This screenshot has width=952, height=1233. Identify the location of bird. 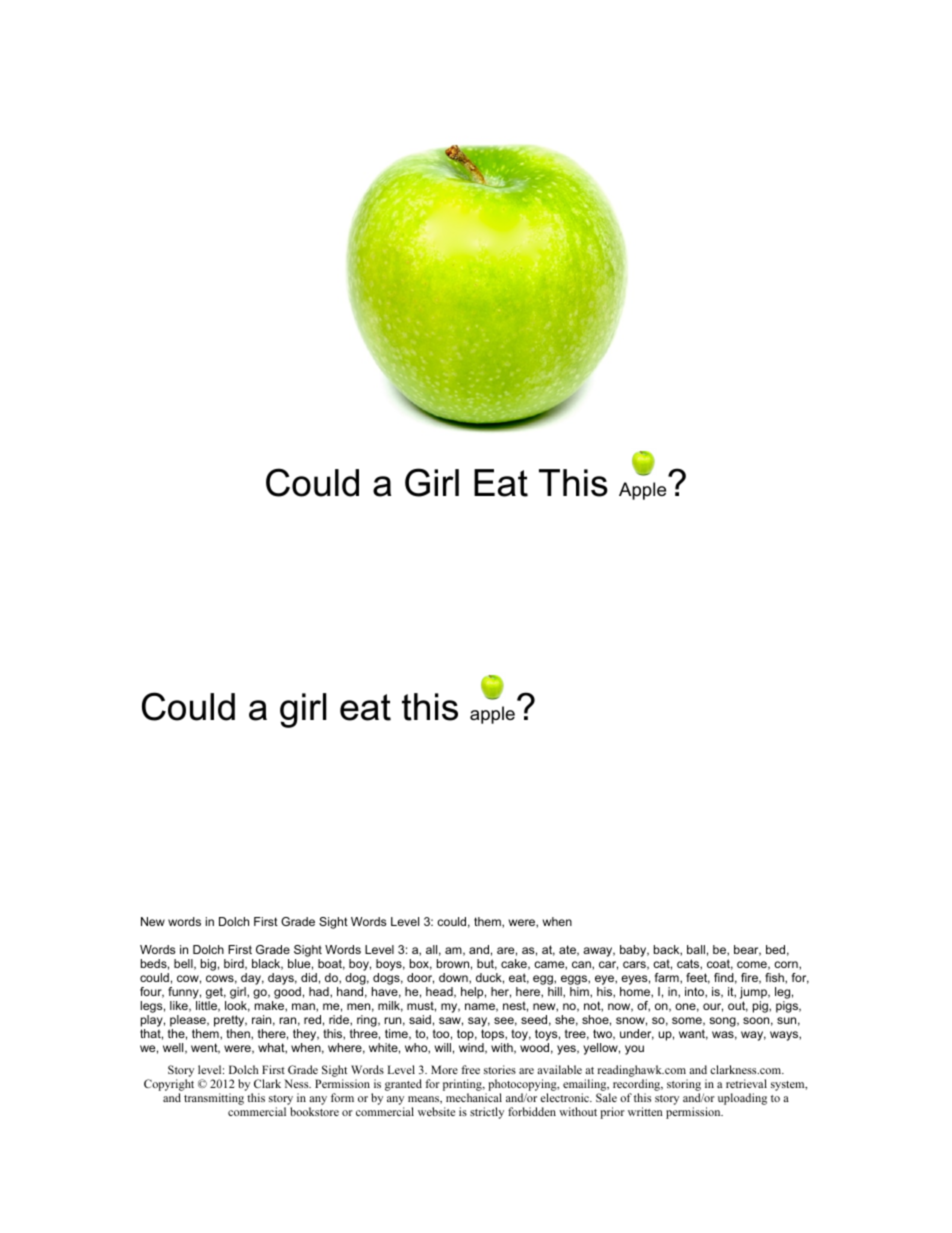
(235, 964).
